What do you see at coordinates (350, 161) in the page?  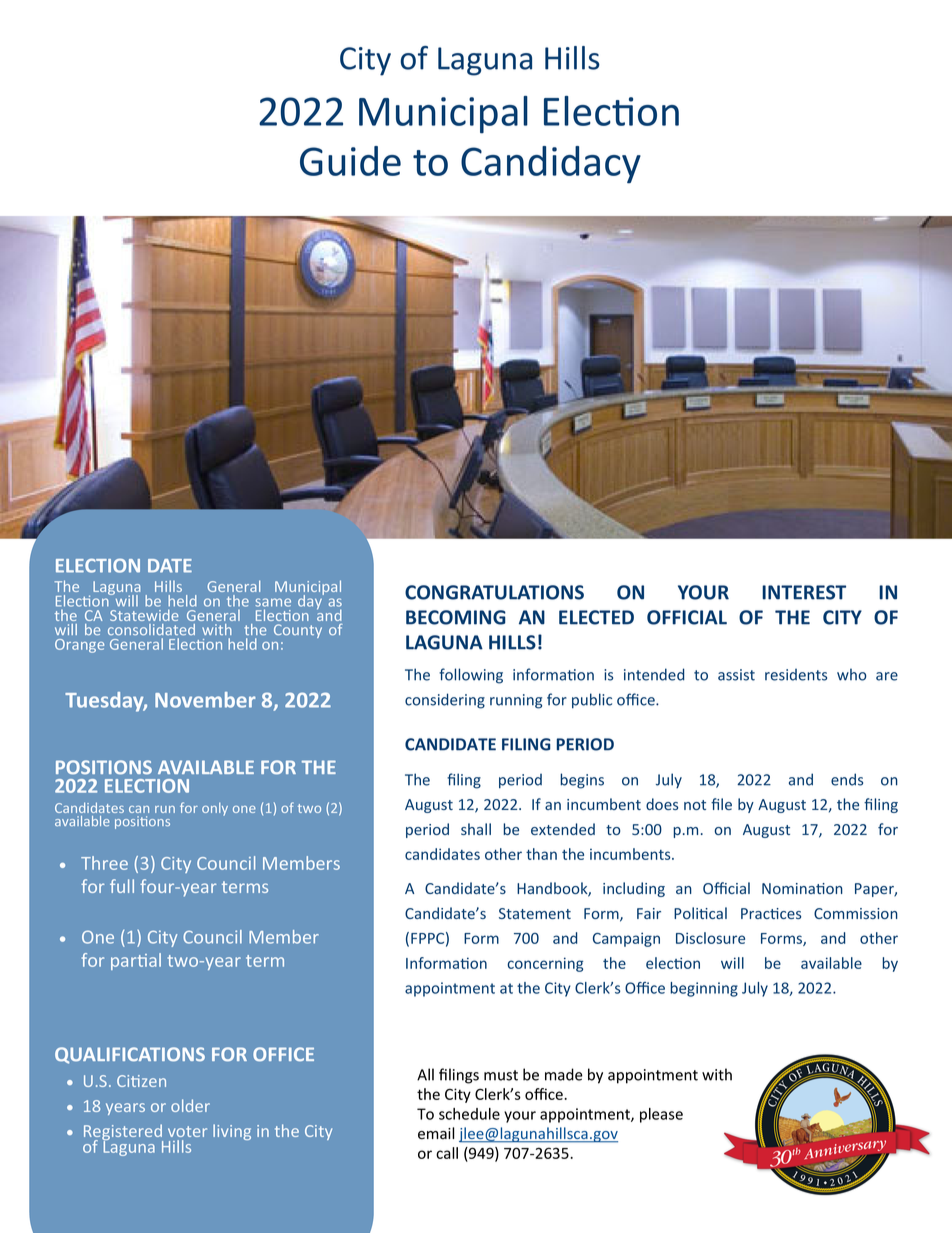 I see `Guide` at bounding box center [350, 161].
